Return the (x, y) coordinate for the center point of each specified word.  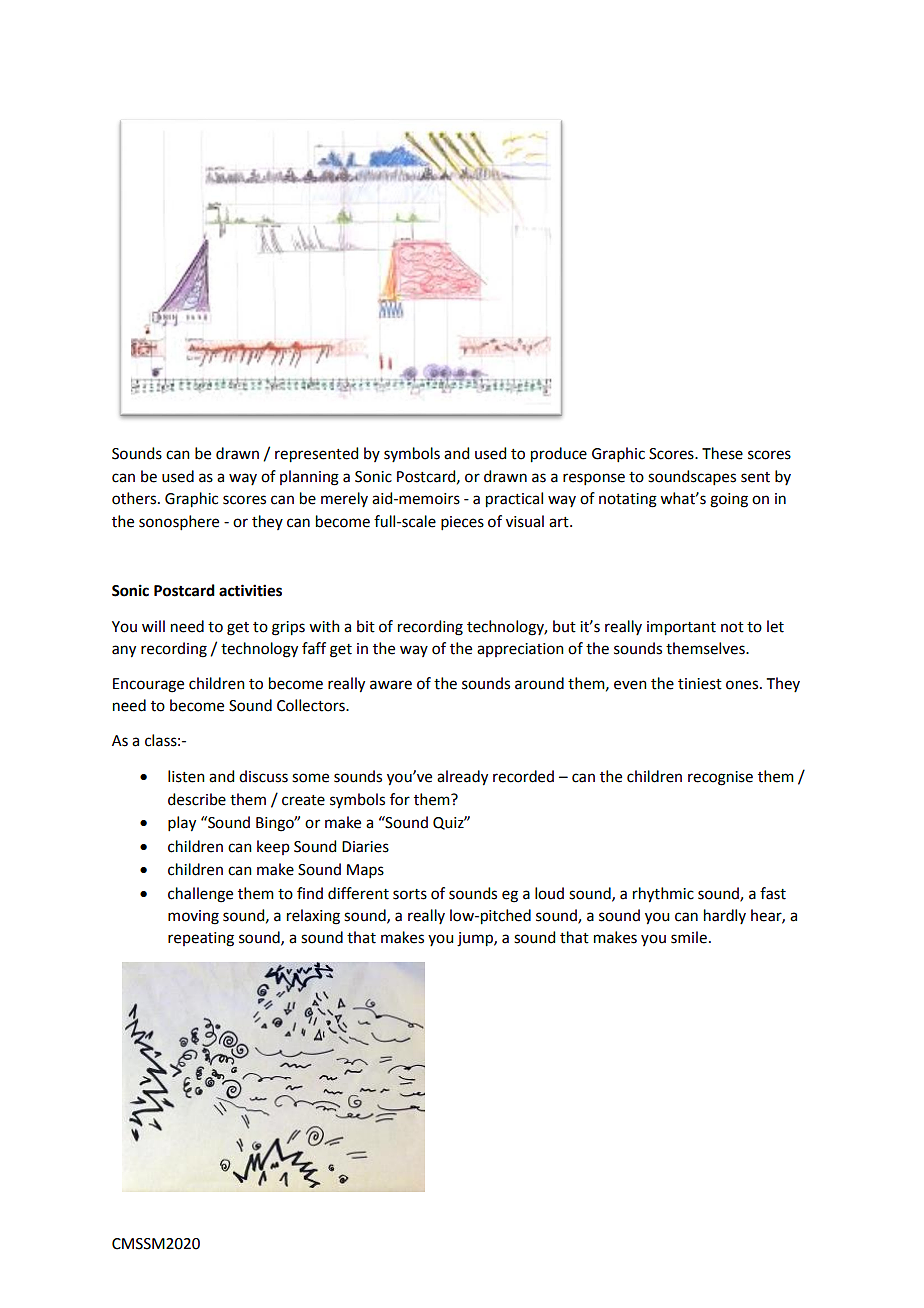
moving (193, 917)
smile (689, 937)
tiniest (700, 684)
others (135, 498)
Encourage (148, 685)
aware (391, 685)
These (722, 453)
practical (514, 500)
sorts (410, 894)
